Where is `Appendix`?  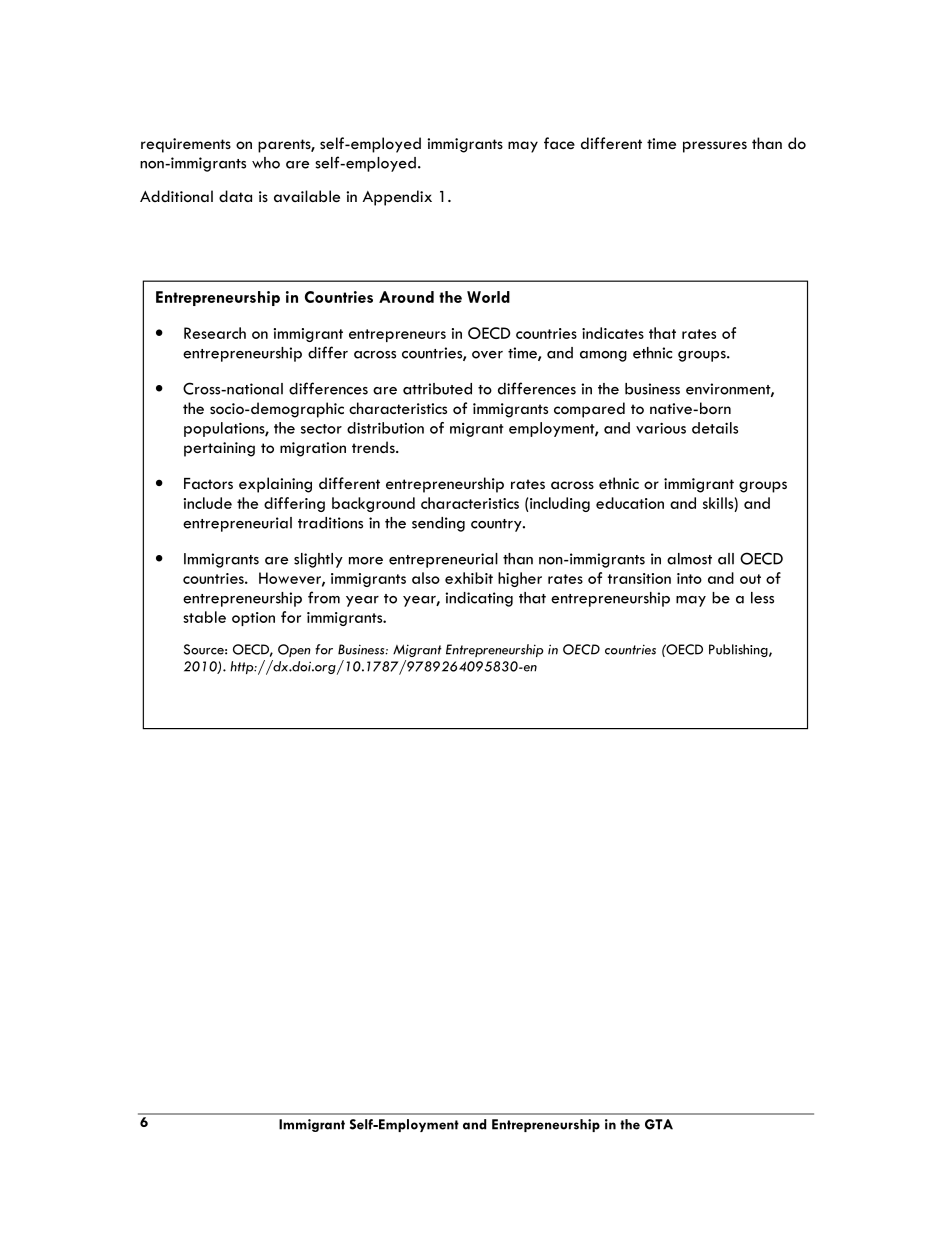
Appendix is located at coordinates (397, 198).
